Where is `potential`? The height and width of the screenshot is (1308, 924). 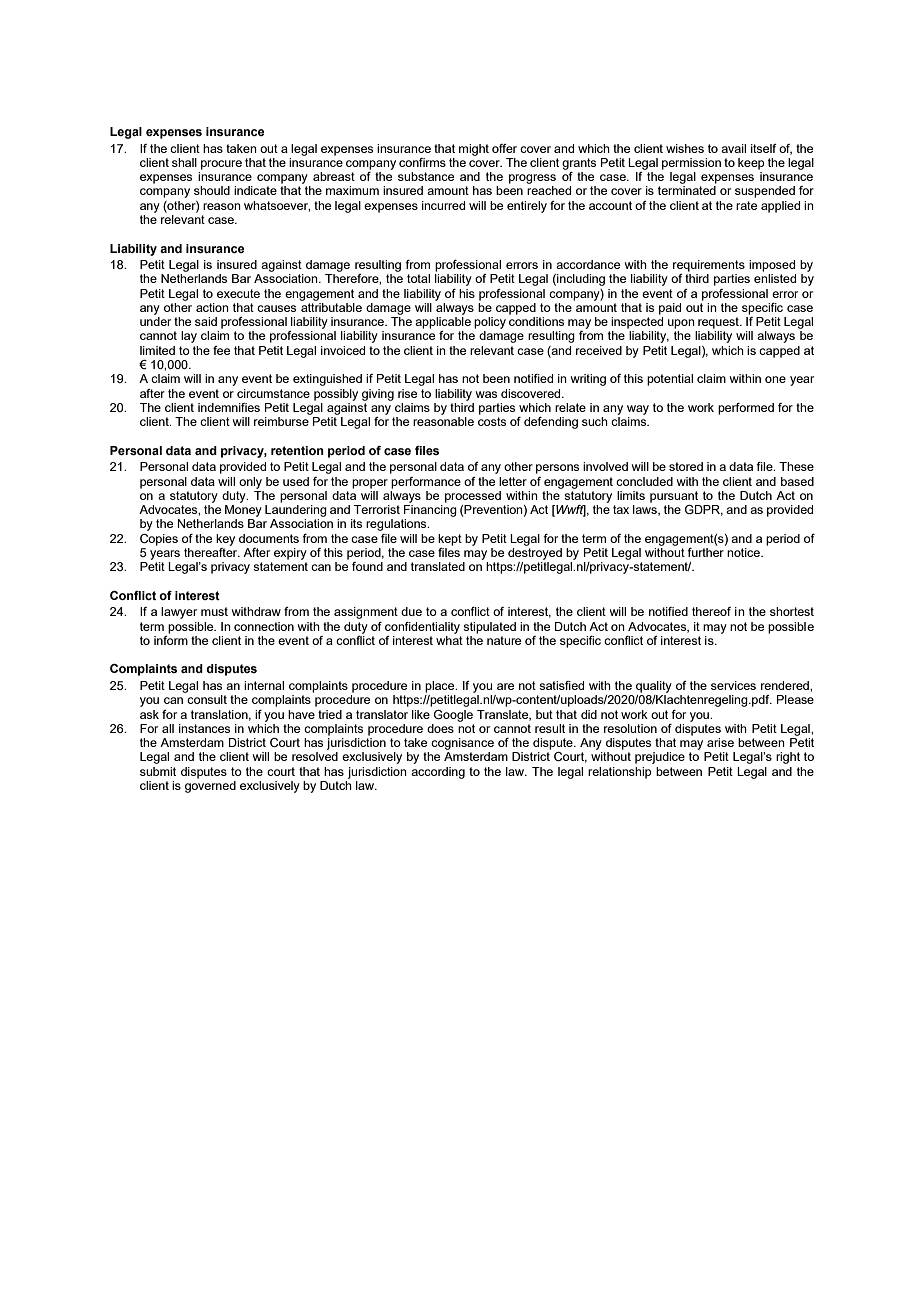
potential is located at coordinates (670, 380).
